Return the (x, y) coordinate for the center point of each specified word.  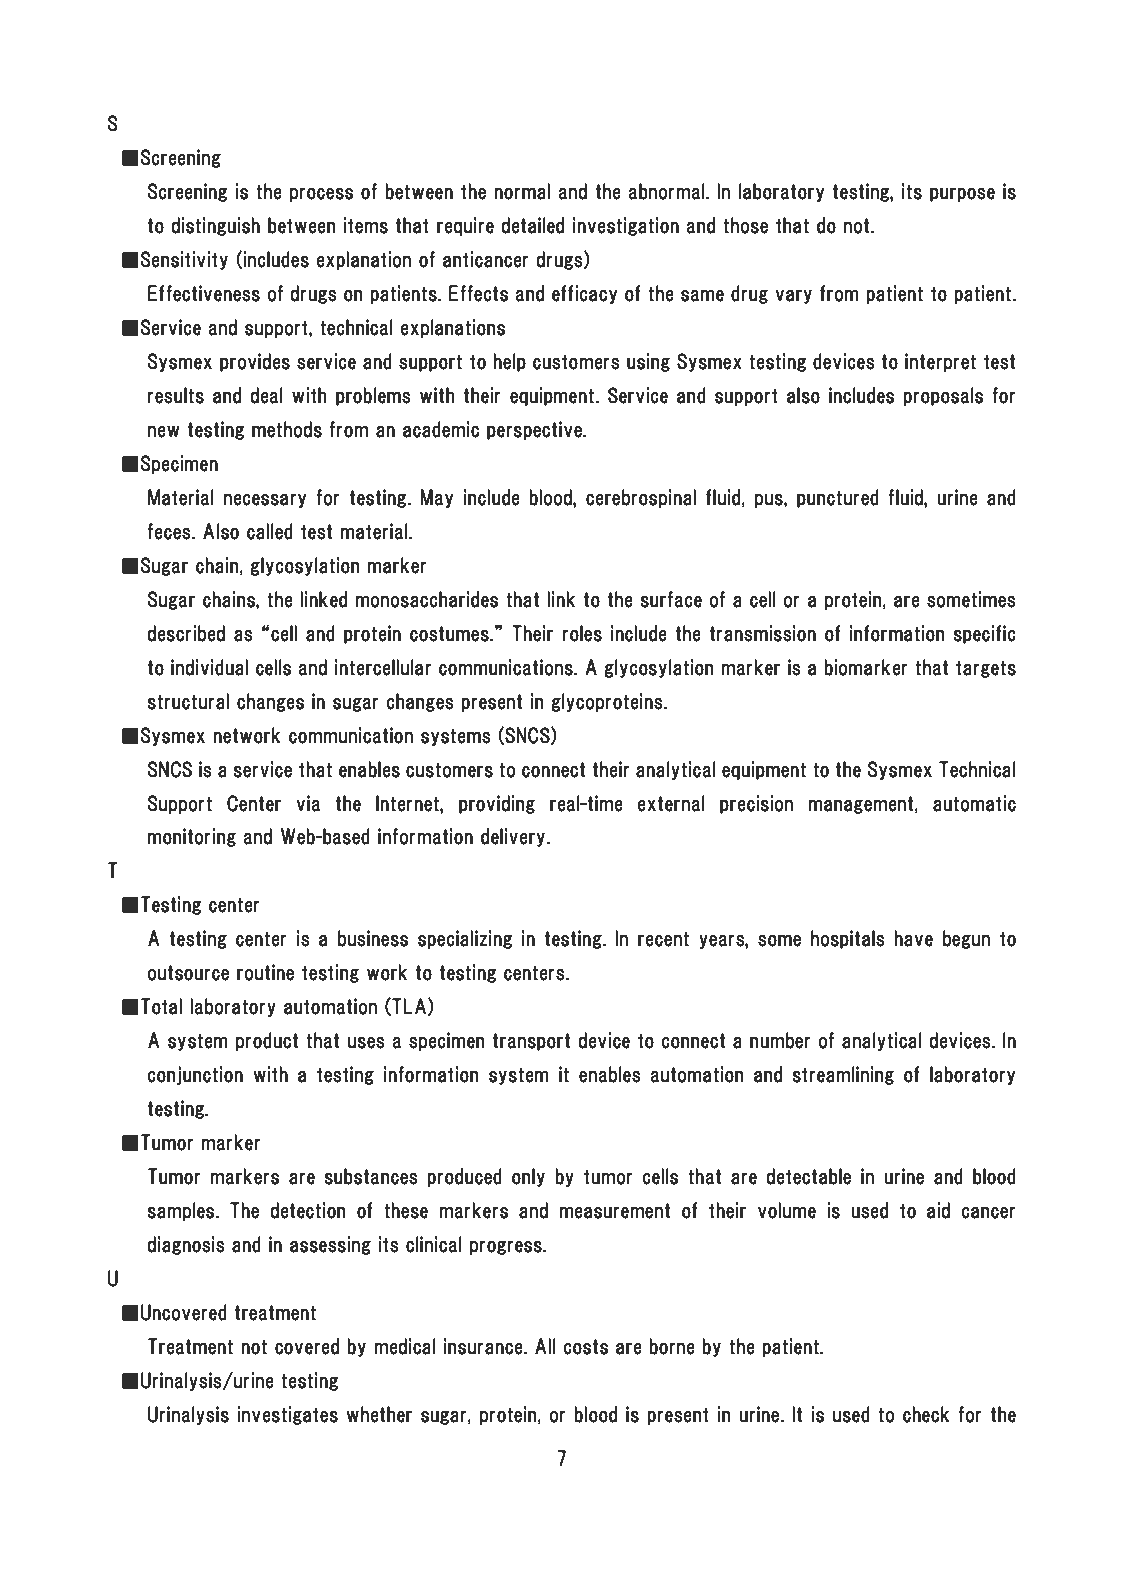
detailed (532, 225)
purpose (962, 194)
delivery (514, 837)
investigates (287, 1415)
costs (585, 1347)
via (308, 803)
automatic (974, 803)
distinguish (215, 226)
